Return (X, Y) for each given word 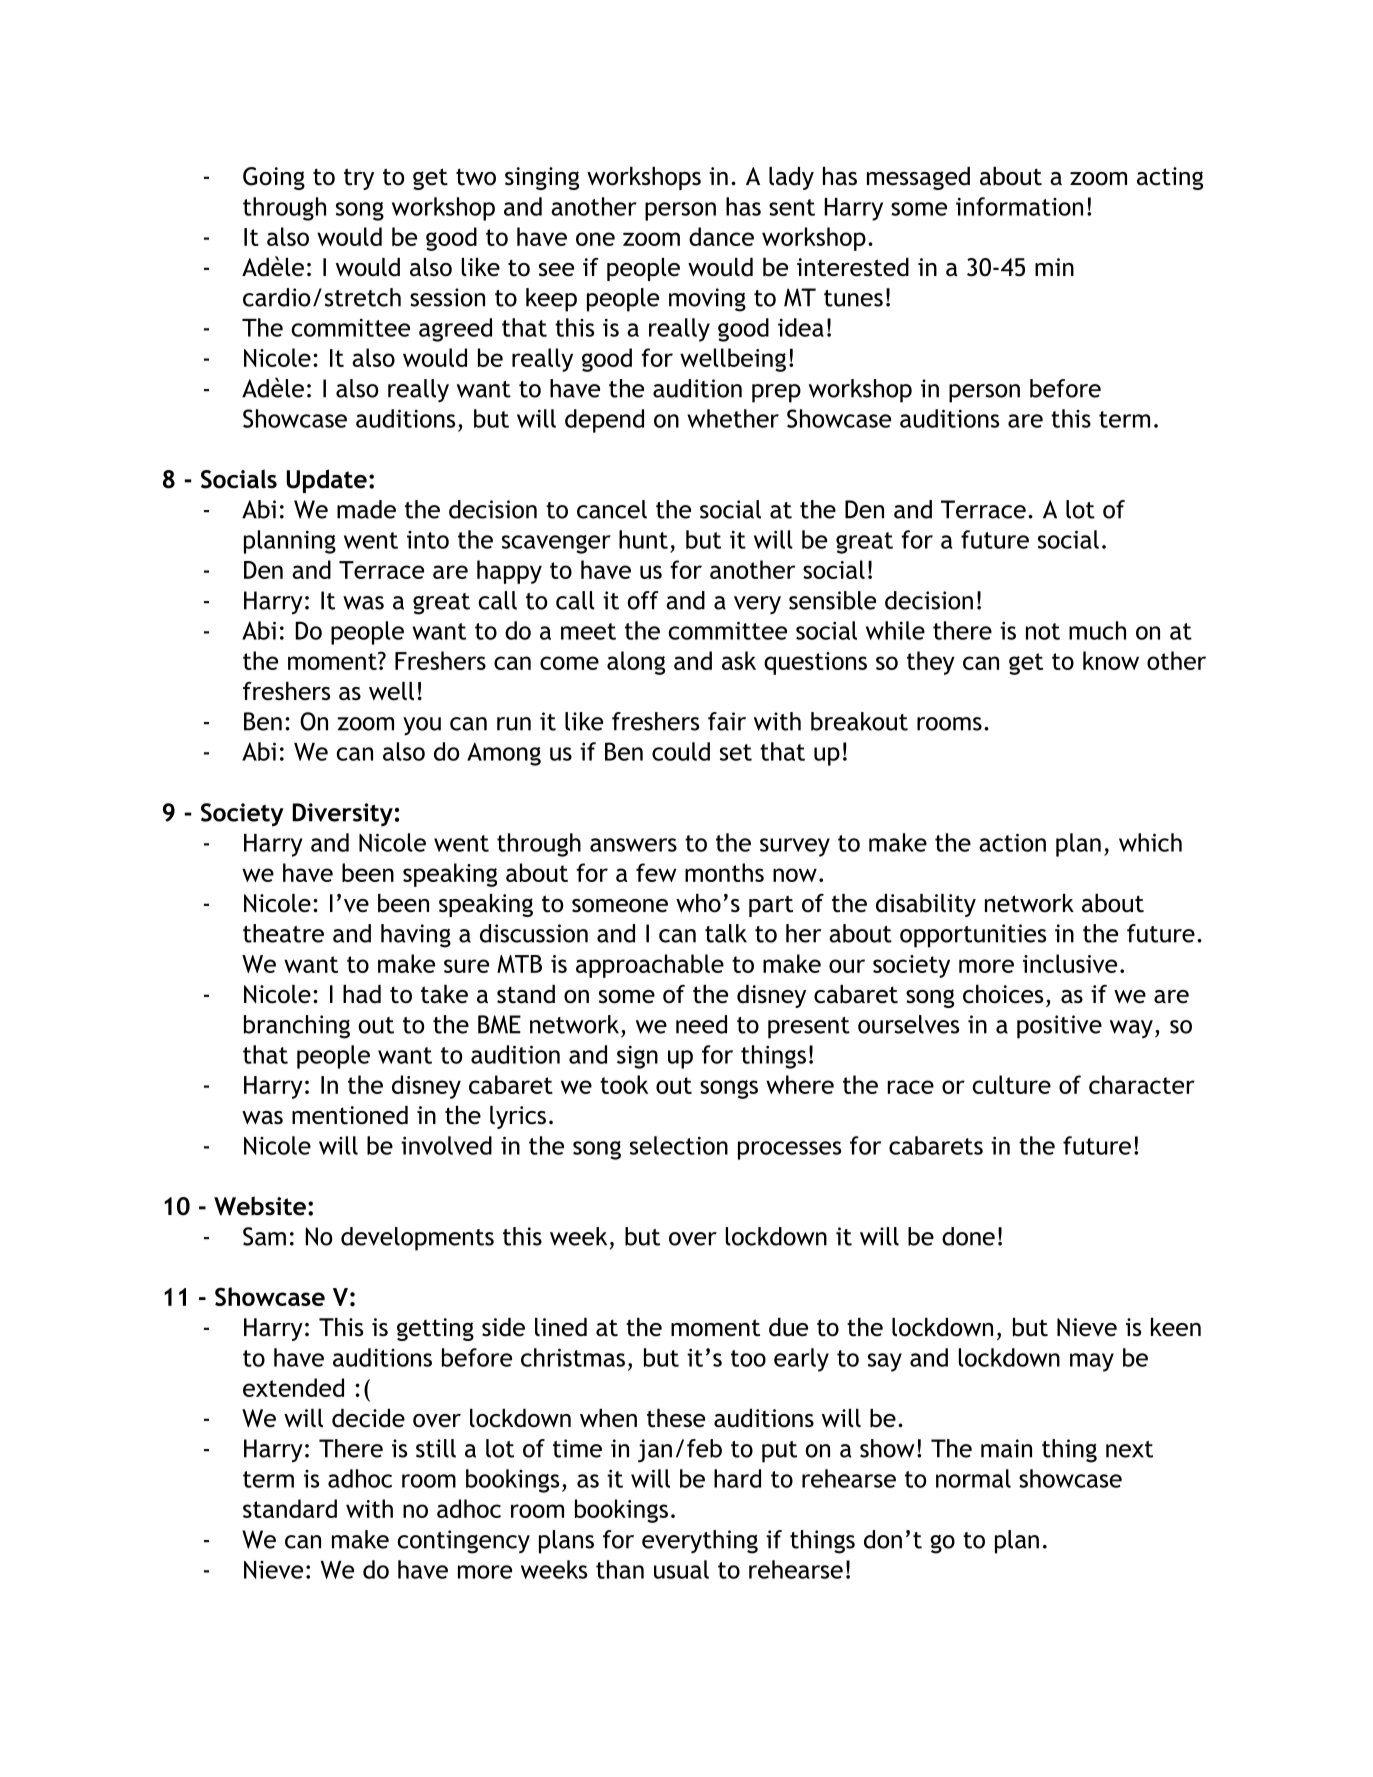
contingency (464, 1542)
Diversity (343, 814)
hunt (643, 539)
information (1019, 206)
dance (721, 236)
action (1012, 842)
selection (679, 1145)
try (359, 179)
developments (417, 1239)
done (968, 1236)
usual (681, 1569)
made (366, 509)
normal (973, 1478)
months (724, 872)
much (1097, 630)
